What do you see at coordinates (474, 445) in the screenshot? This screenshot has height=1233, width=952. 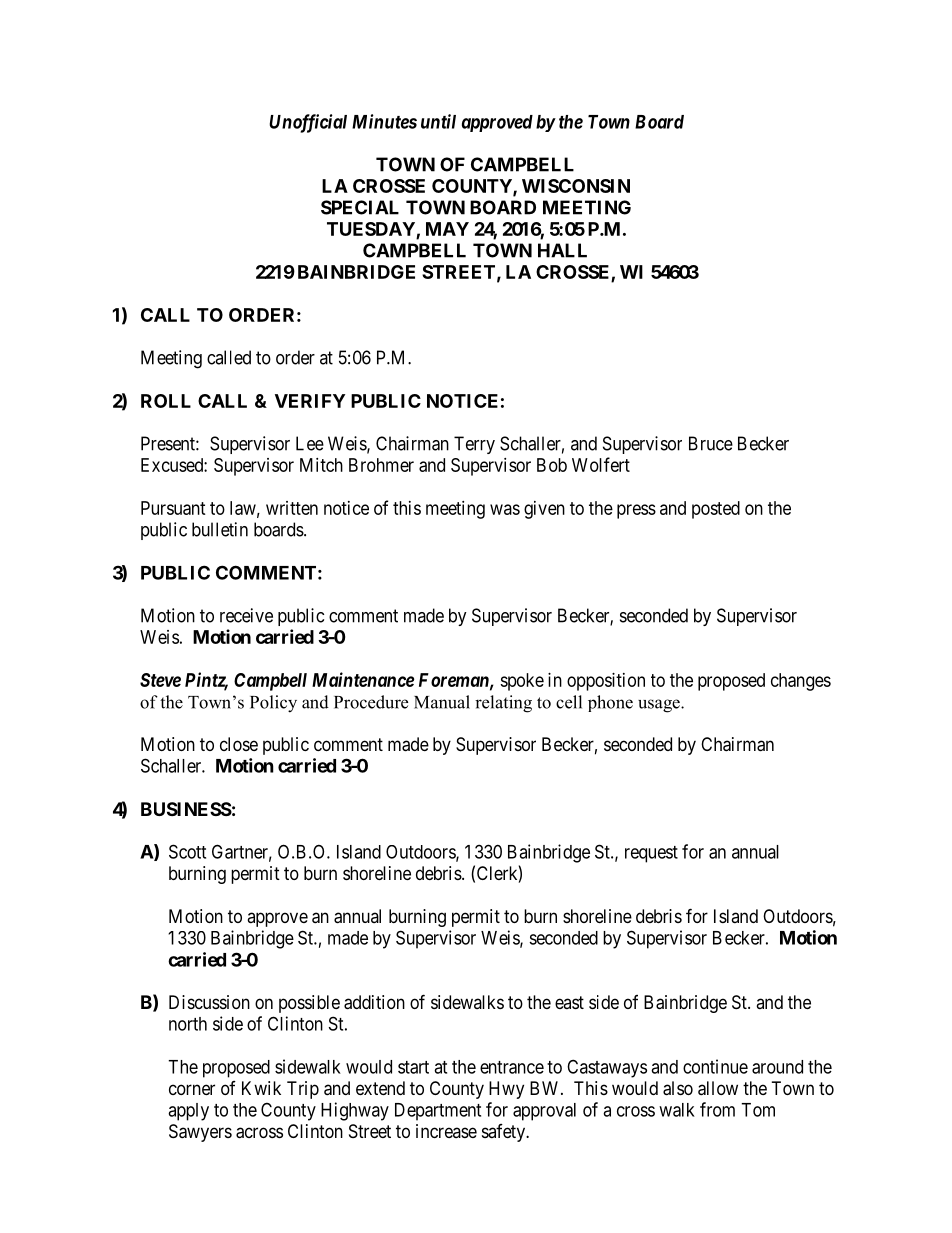 I see `Terry` at bounding box center [474, 445].
